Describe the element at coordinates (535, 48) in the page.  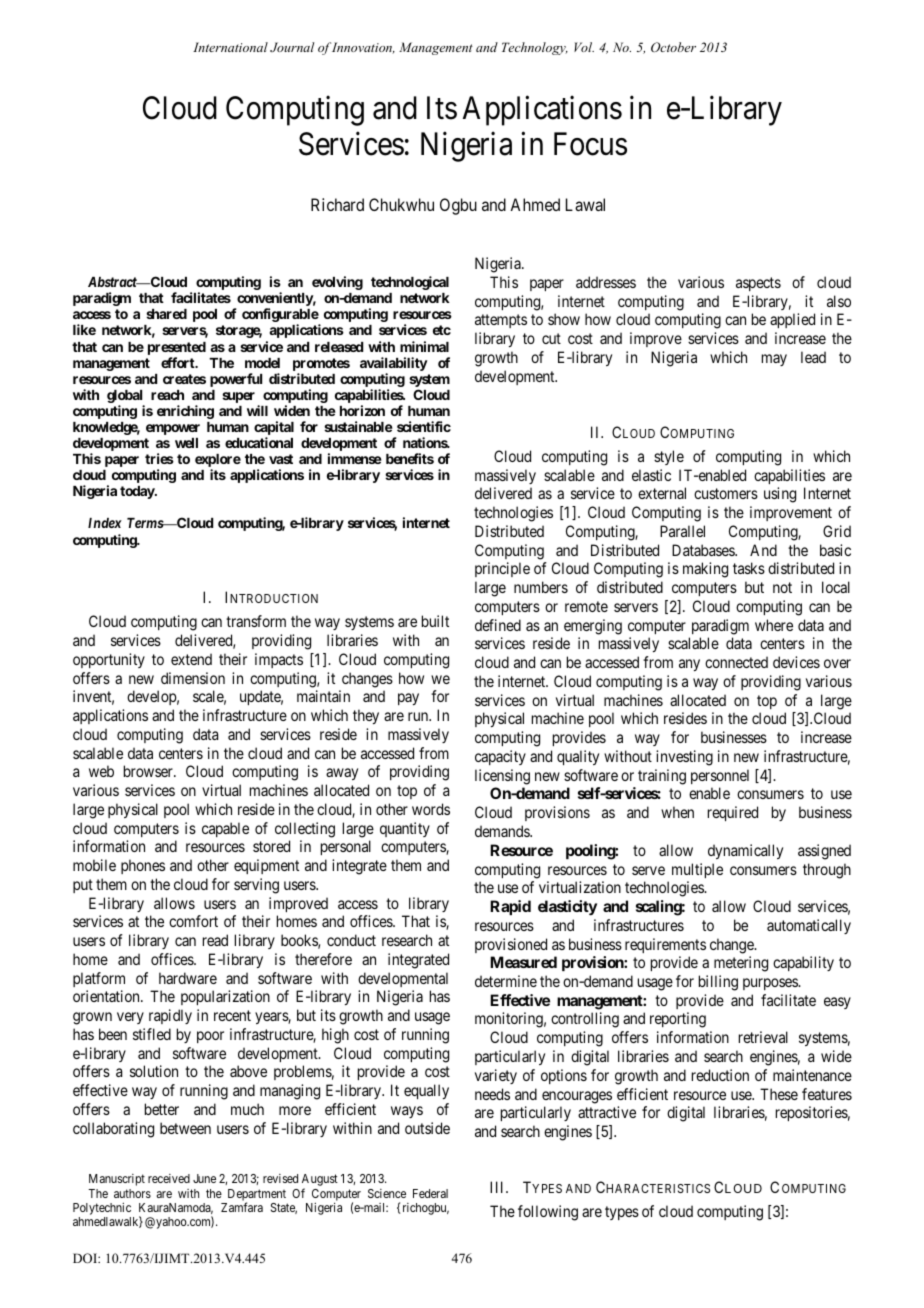
I see `Technology` at that location.
